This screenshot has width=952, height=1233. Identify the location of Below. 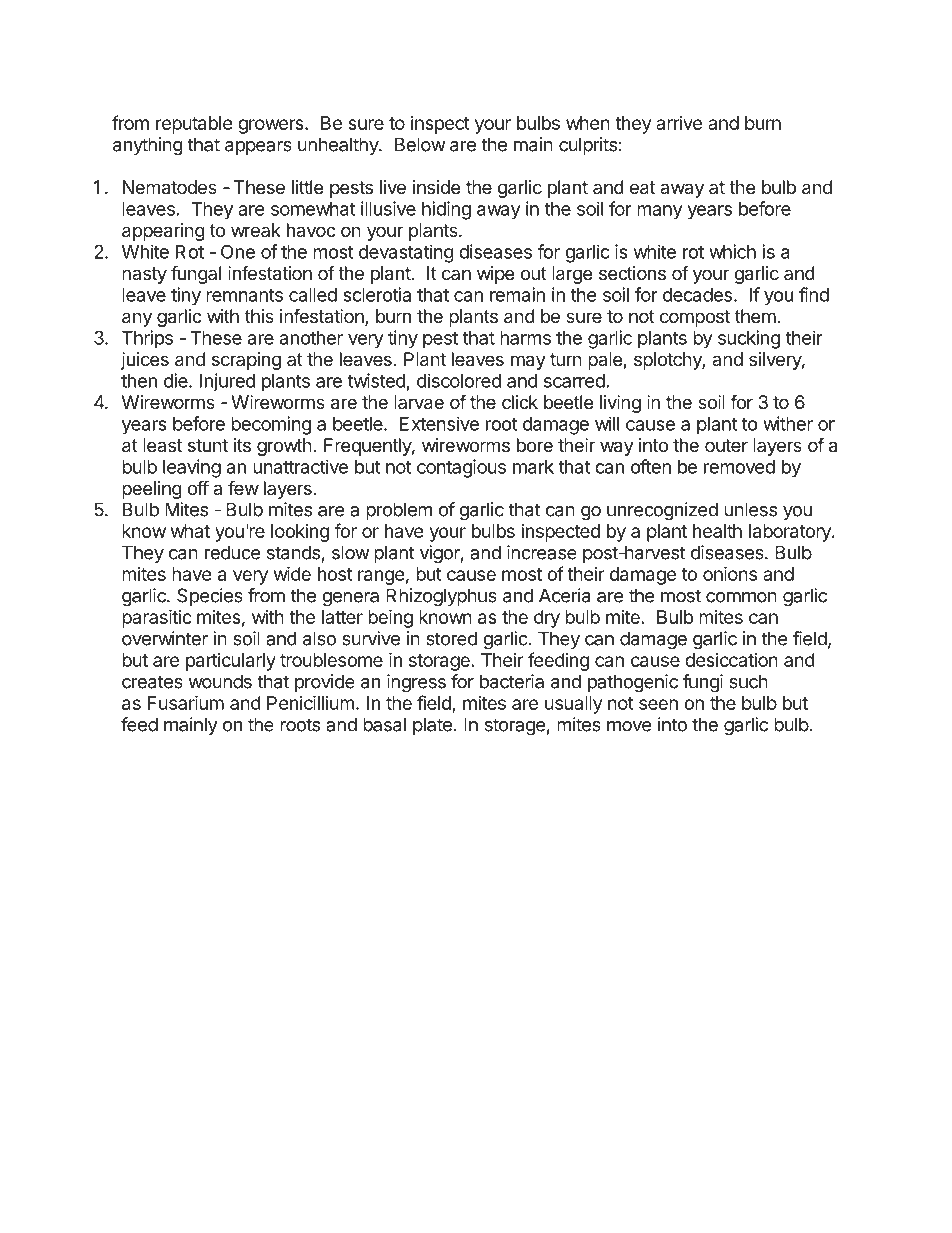
(420, 144).
